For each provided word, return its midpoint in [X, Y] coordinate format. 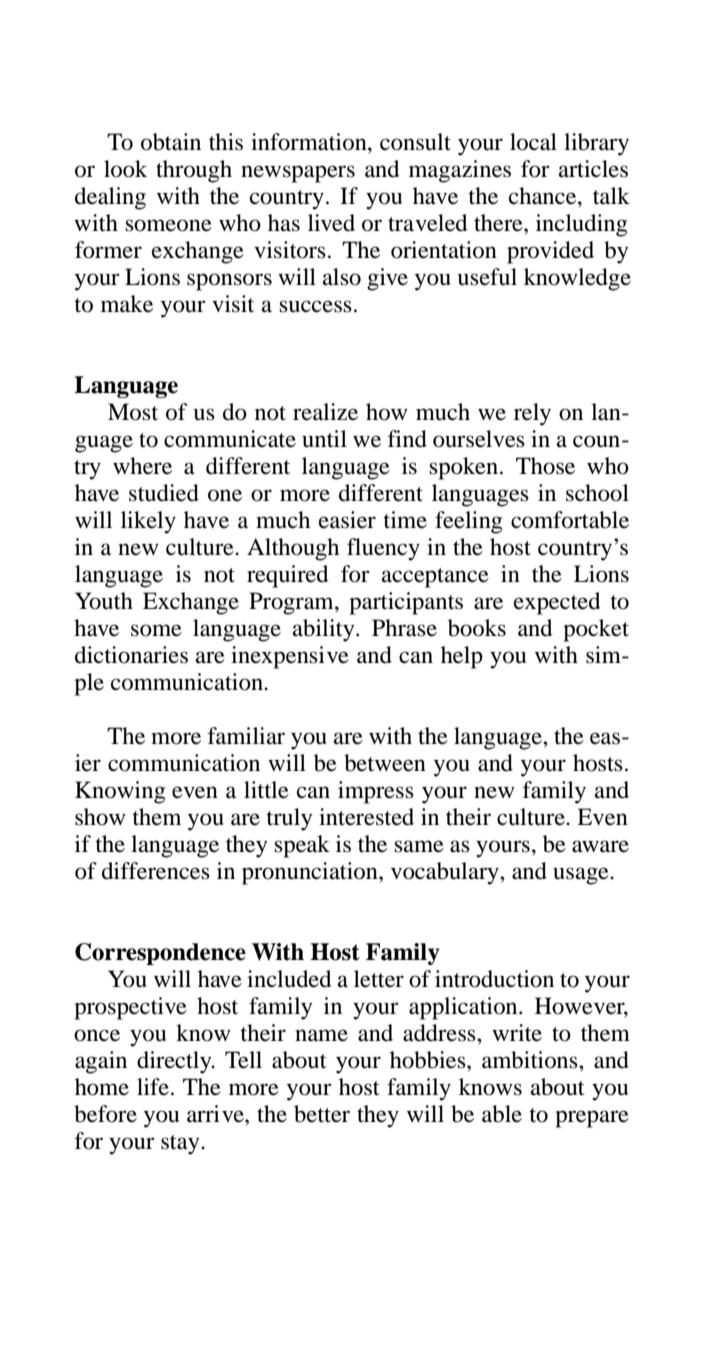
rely [532, 414]
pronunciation [311, 873]
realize [325, 412]
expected [557, 603]
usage [582, 876]
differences [156, 871]
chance [544, 196]
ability [325, 630]
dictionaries [131, 655]
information [310, 142]
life [153, 1087]
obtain [171, 142]
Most [133, 412]
